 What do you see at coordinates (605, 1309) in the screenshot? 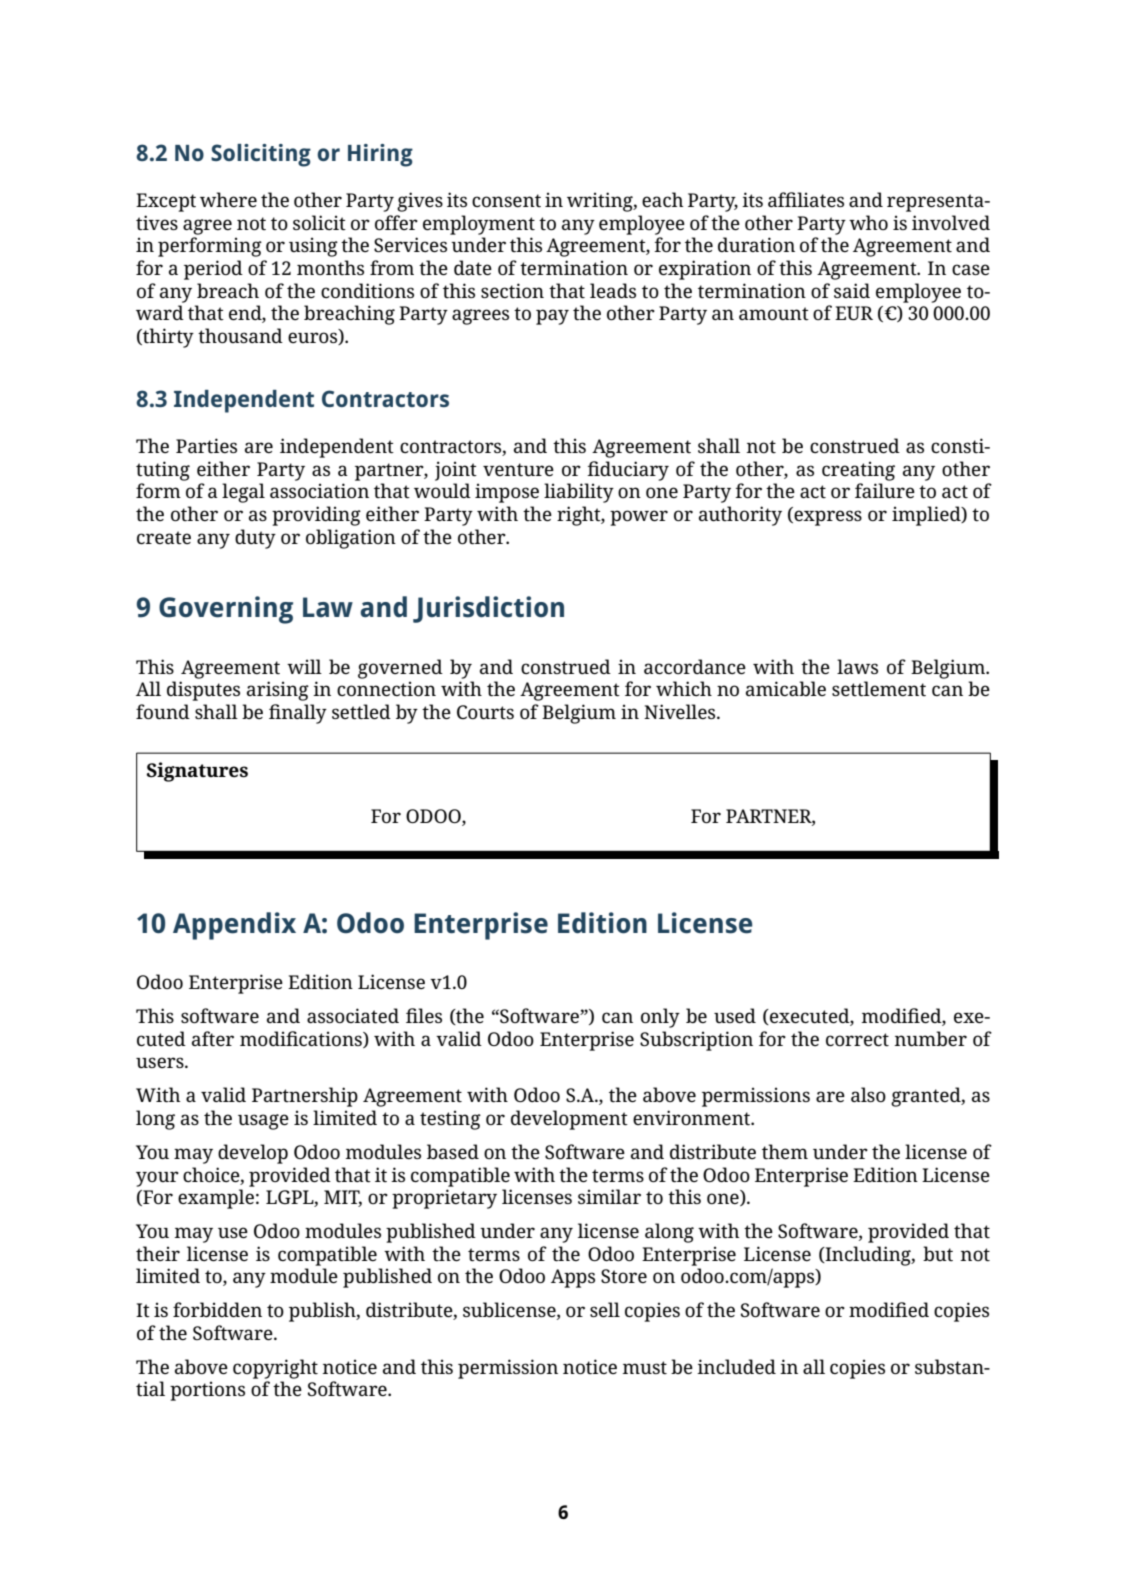
I see `sell` at bounding box center [605, 1309].
